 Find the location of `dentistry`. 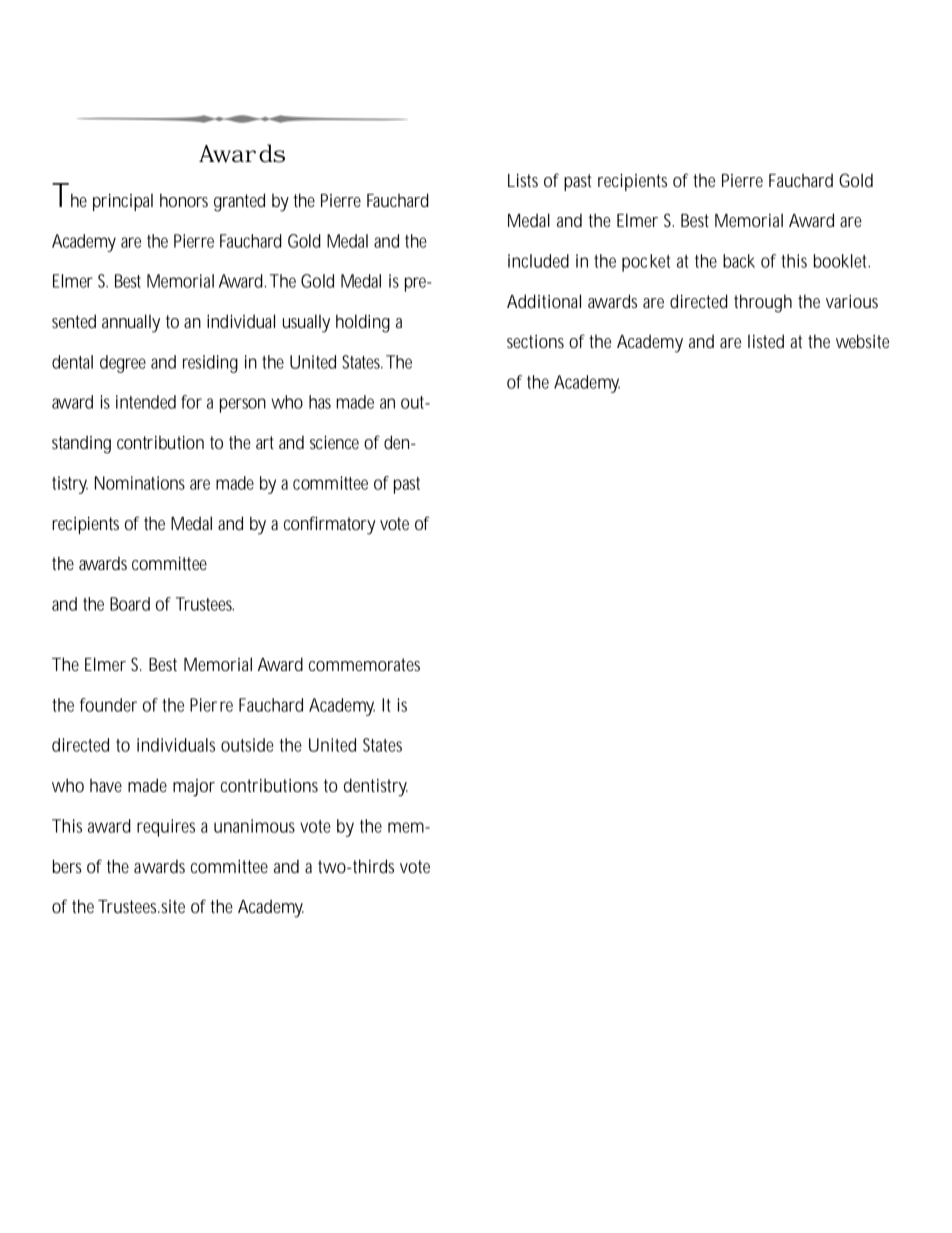

dentistry is located at coordinates (376, 787).
